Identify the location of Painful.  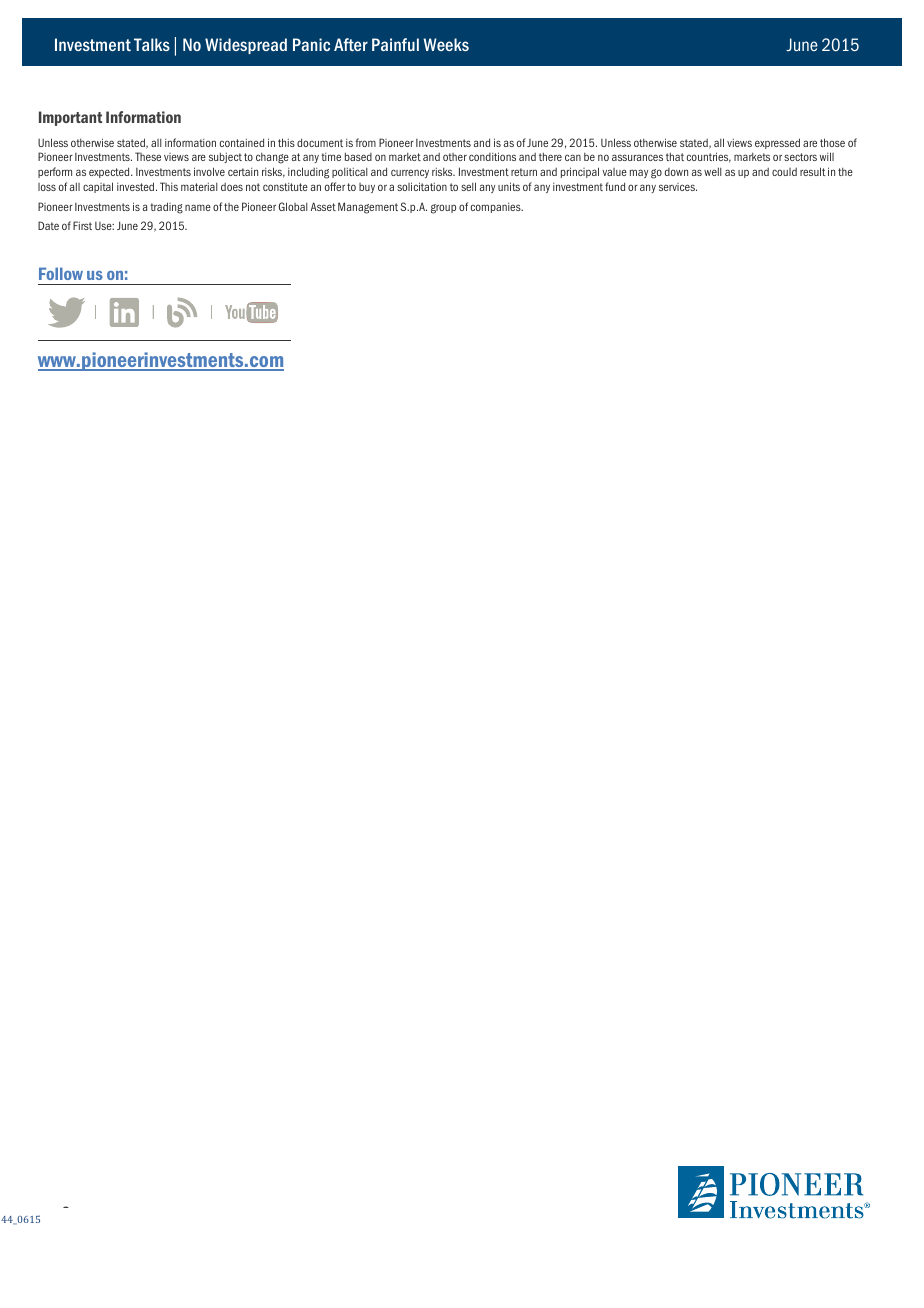
(395, 44).
